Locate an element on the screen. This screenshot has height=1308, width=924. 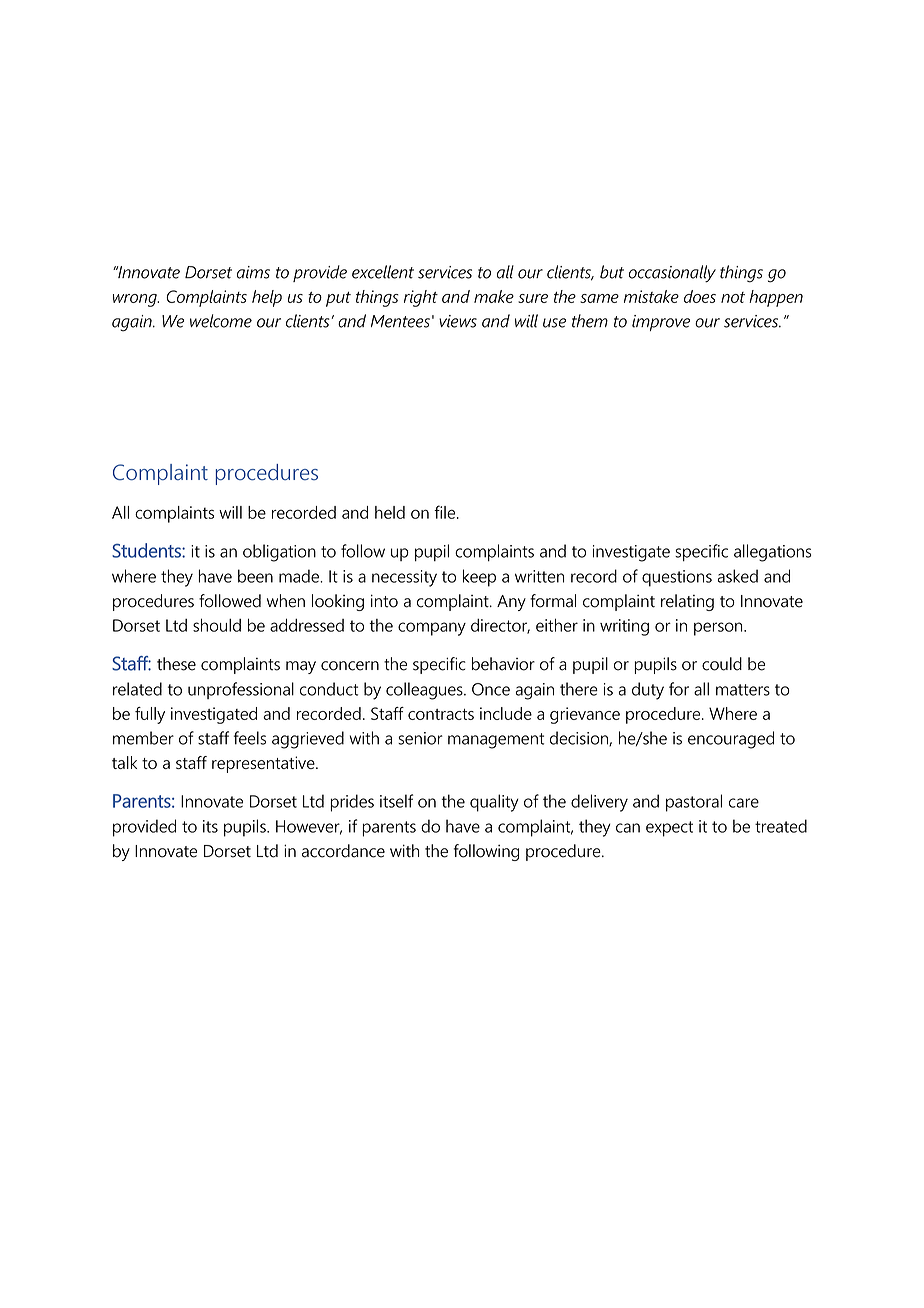
does is located at coordinates (700, 296).
